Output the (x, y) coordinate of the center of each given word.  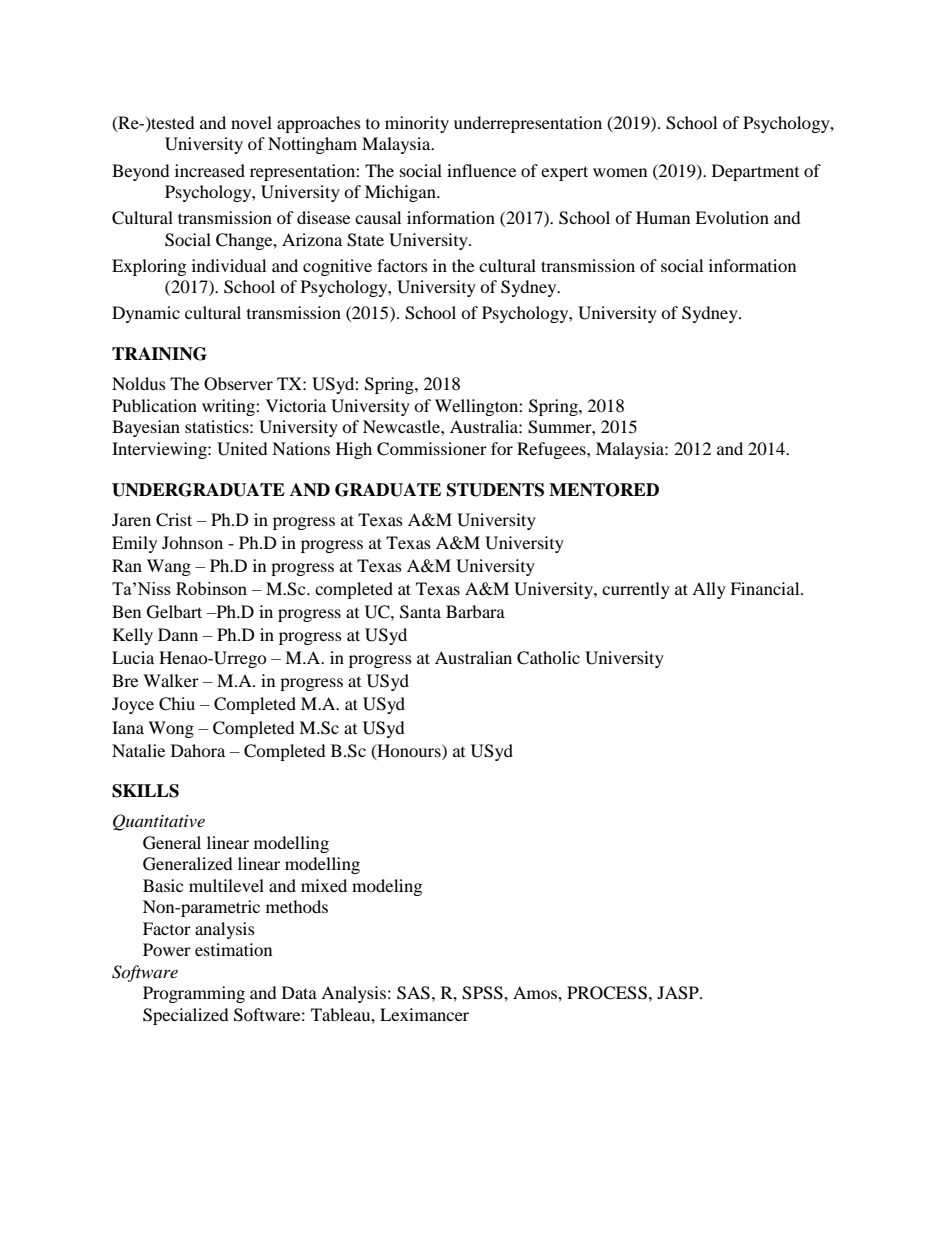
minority (417, 124)
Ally (709, 590)
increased (210, 170)
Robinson (211, 588)
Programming (194, 994)
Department (755, 172)
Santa (420, 612)
